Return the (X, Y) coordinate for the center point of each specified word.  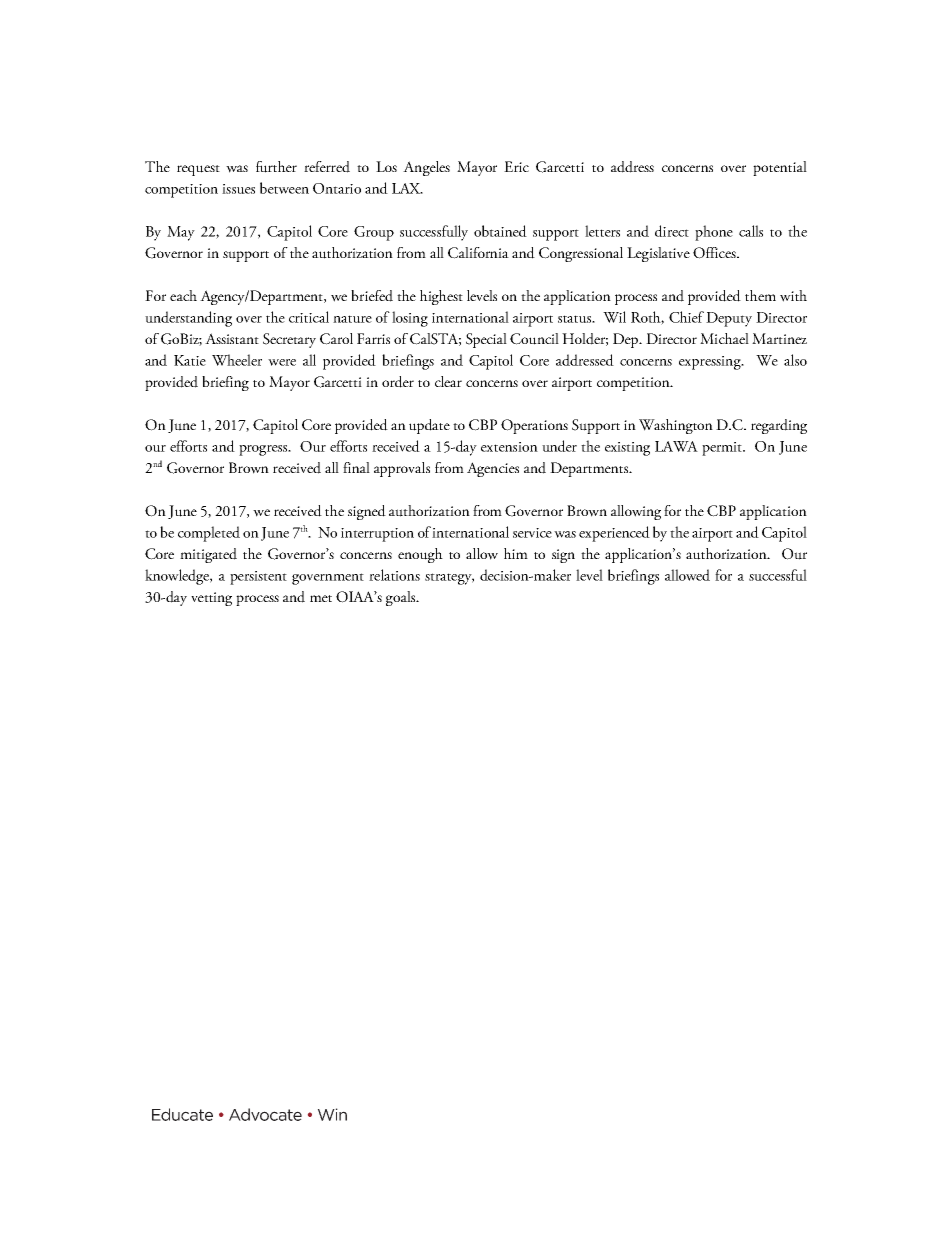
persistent (258, 578)
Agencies (493, 469)
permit (723, 449)
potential (780, 168)
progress (264, 450)
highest (441, 297)
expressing (711, 363)
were (282, 362)
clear (448, 381)
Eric (516, 166)
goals (402, 598)
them (760, 295)
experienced (614, 534)
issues (238, 189)
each (183, 295)
